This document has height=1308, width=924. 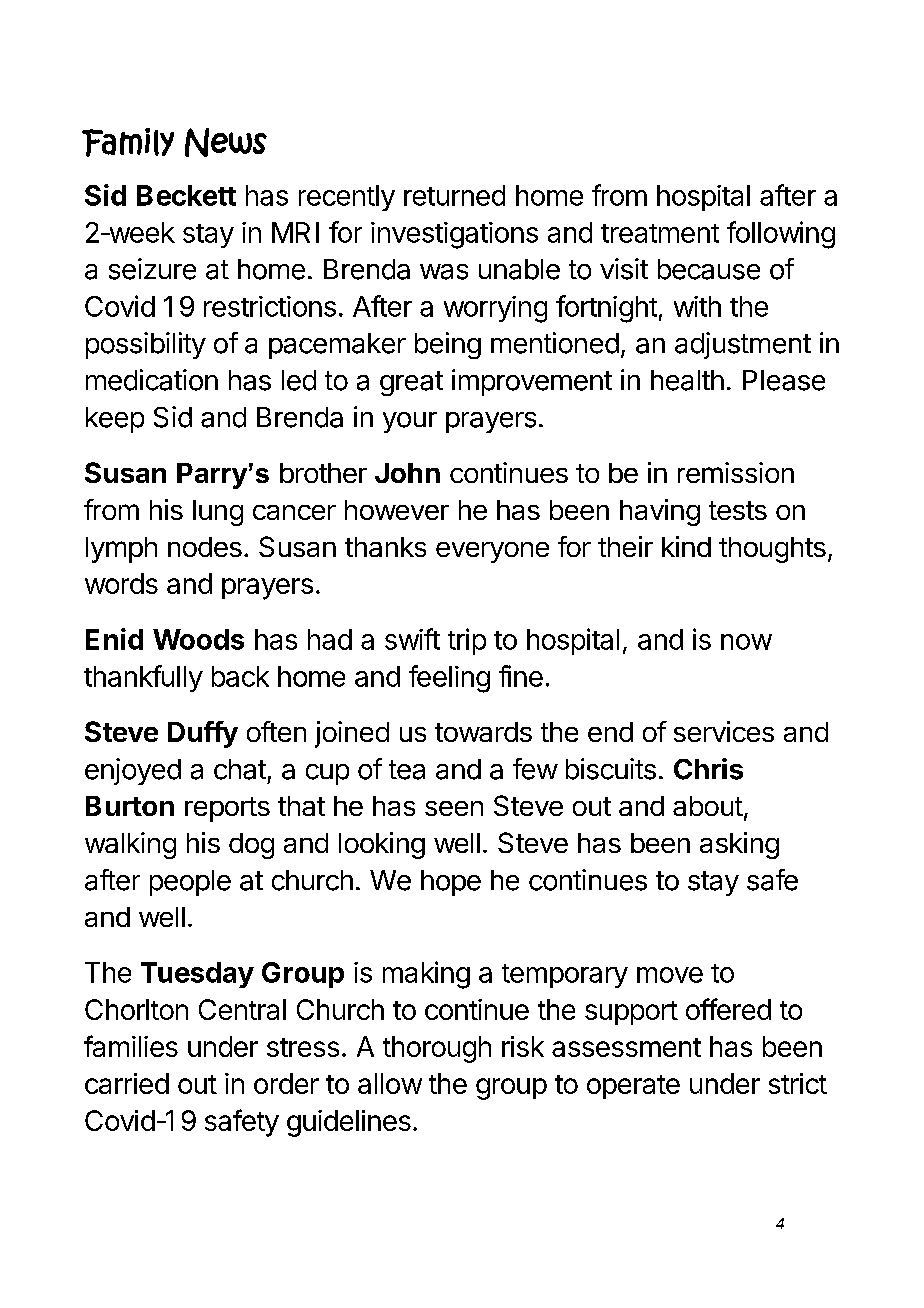 I want to click on Beckett, so click(x=186, y=195).
